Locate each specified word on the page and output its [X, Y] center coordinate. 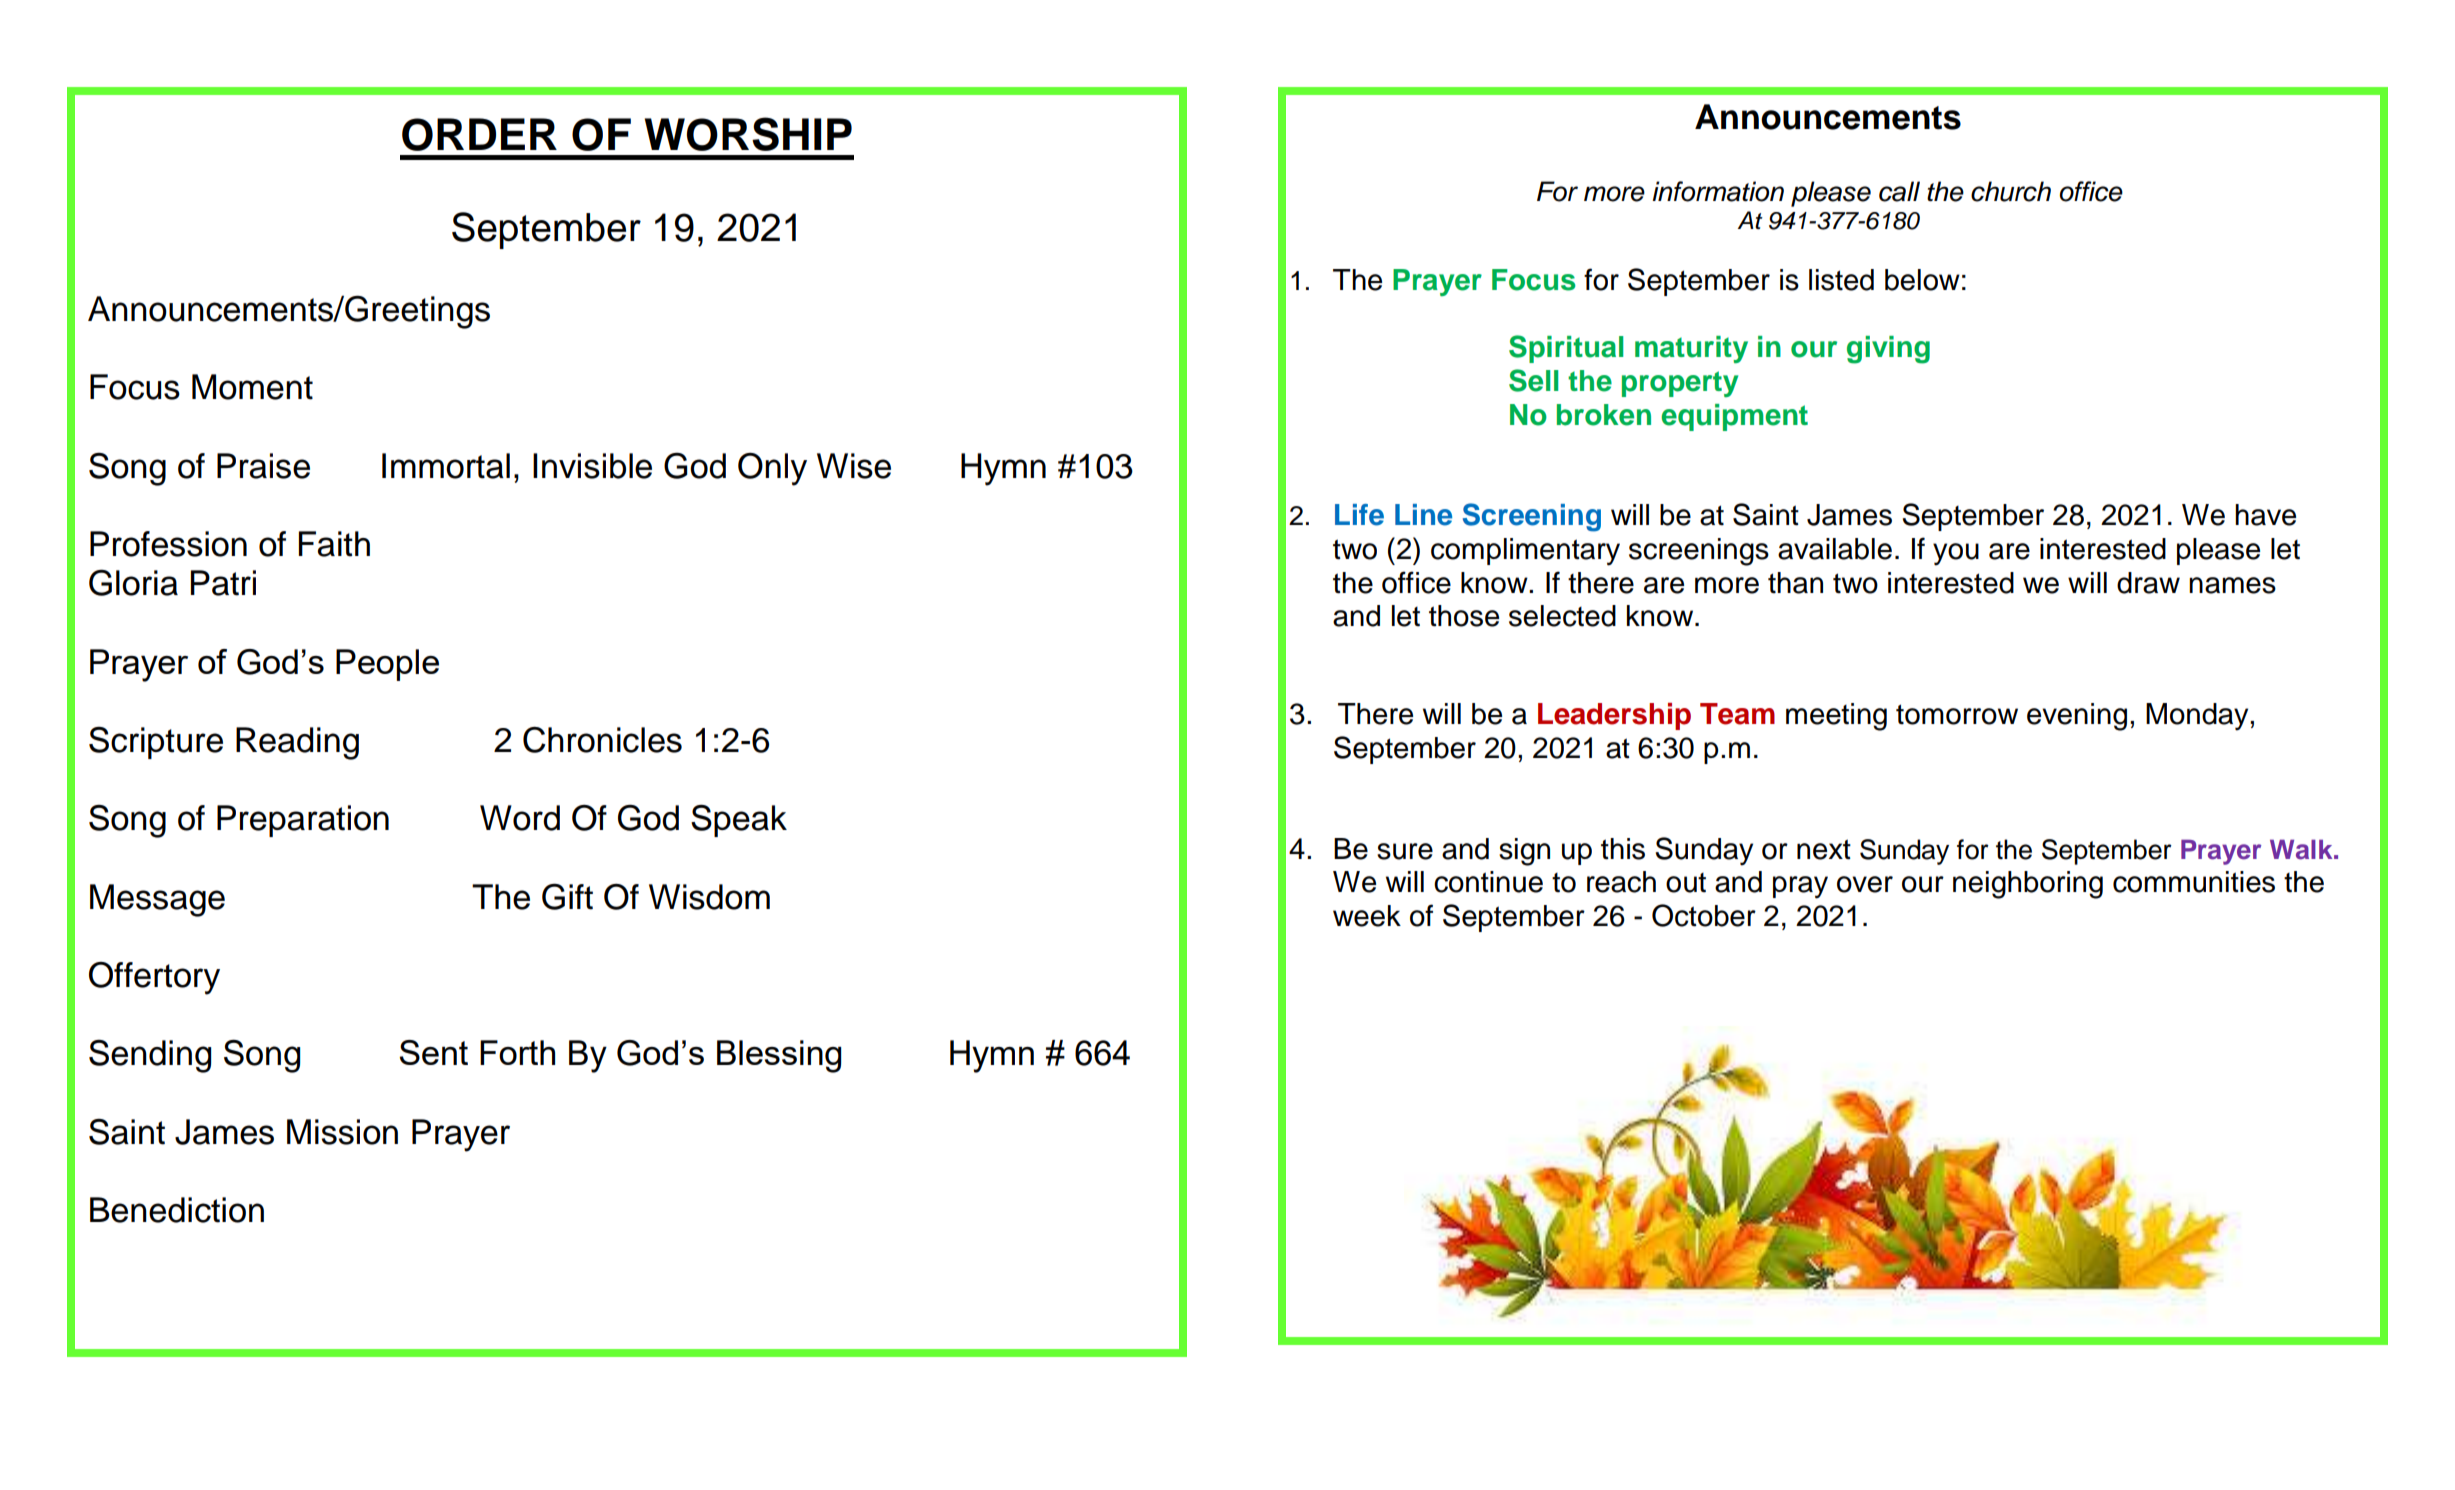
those [1464, 616]
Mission [342, 1132]
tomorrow [1957, 714]
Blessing [779, 1056]
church [2011, 191]
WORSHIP [748, 134]
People [387, 665]
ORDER [479, 134]
